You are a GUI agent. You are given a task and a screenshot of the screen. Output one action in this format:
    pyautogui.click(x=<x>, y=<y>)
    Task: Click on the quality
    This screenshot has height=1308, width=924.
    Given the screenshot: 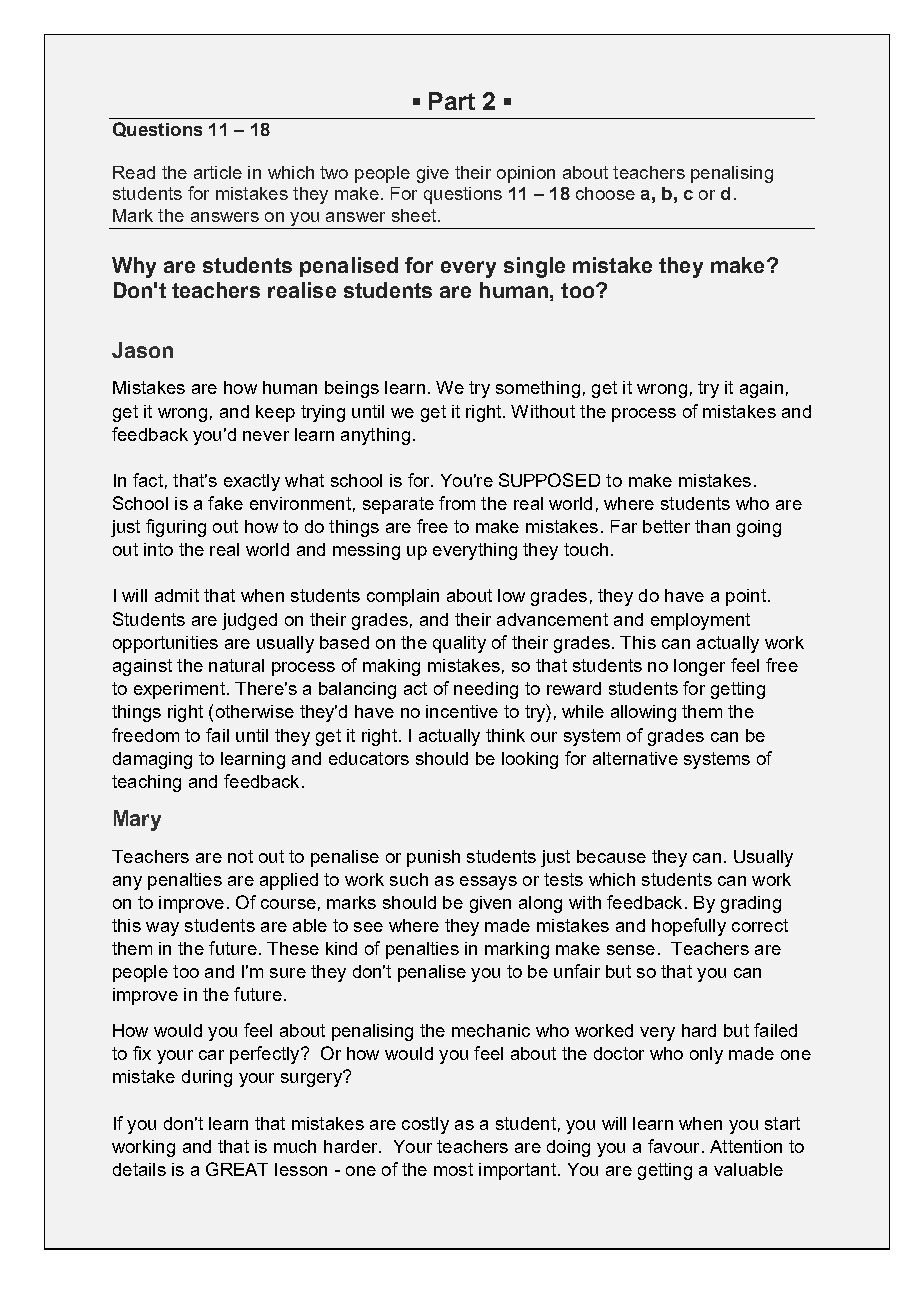 What is the action you would take?
    pyautogui.click(x=459, y=644)
